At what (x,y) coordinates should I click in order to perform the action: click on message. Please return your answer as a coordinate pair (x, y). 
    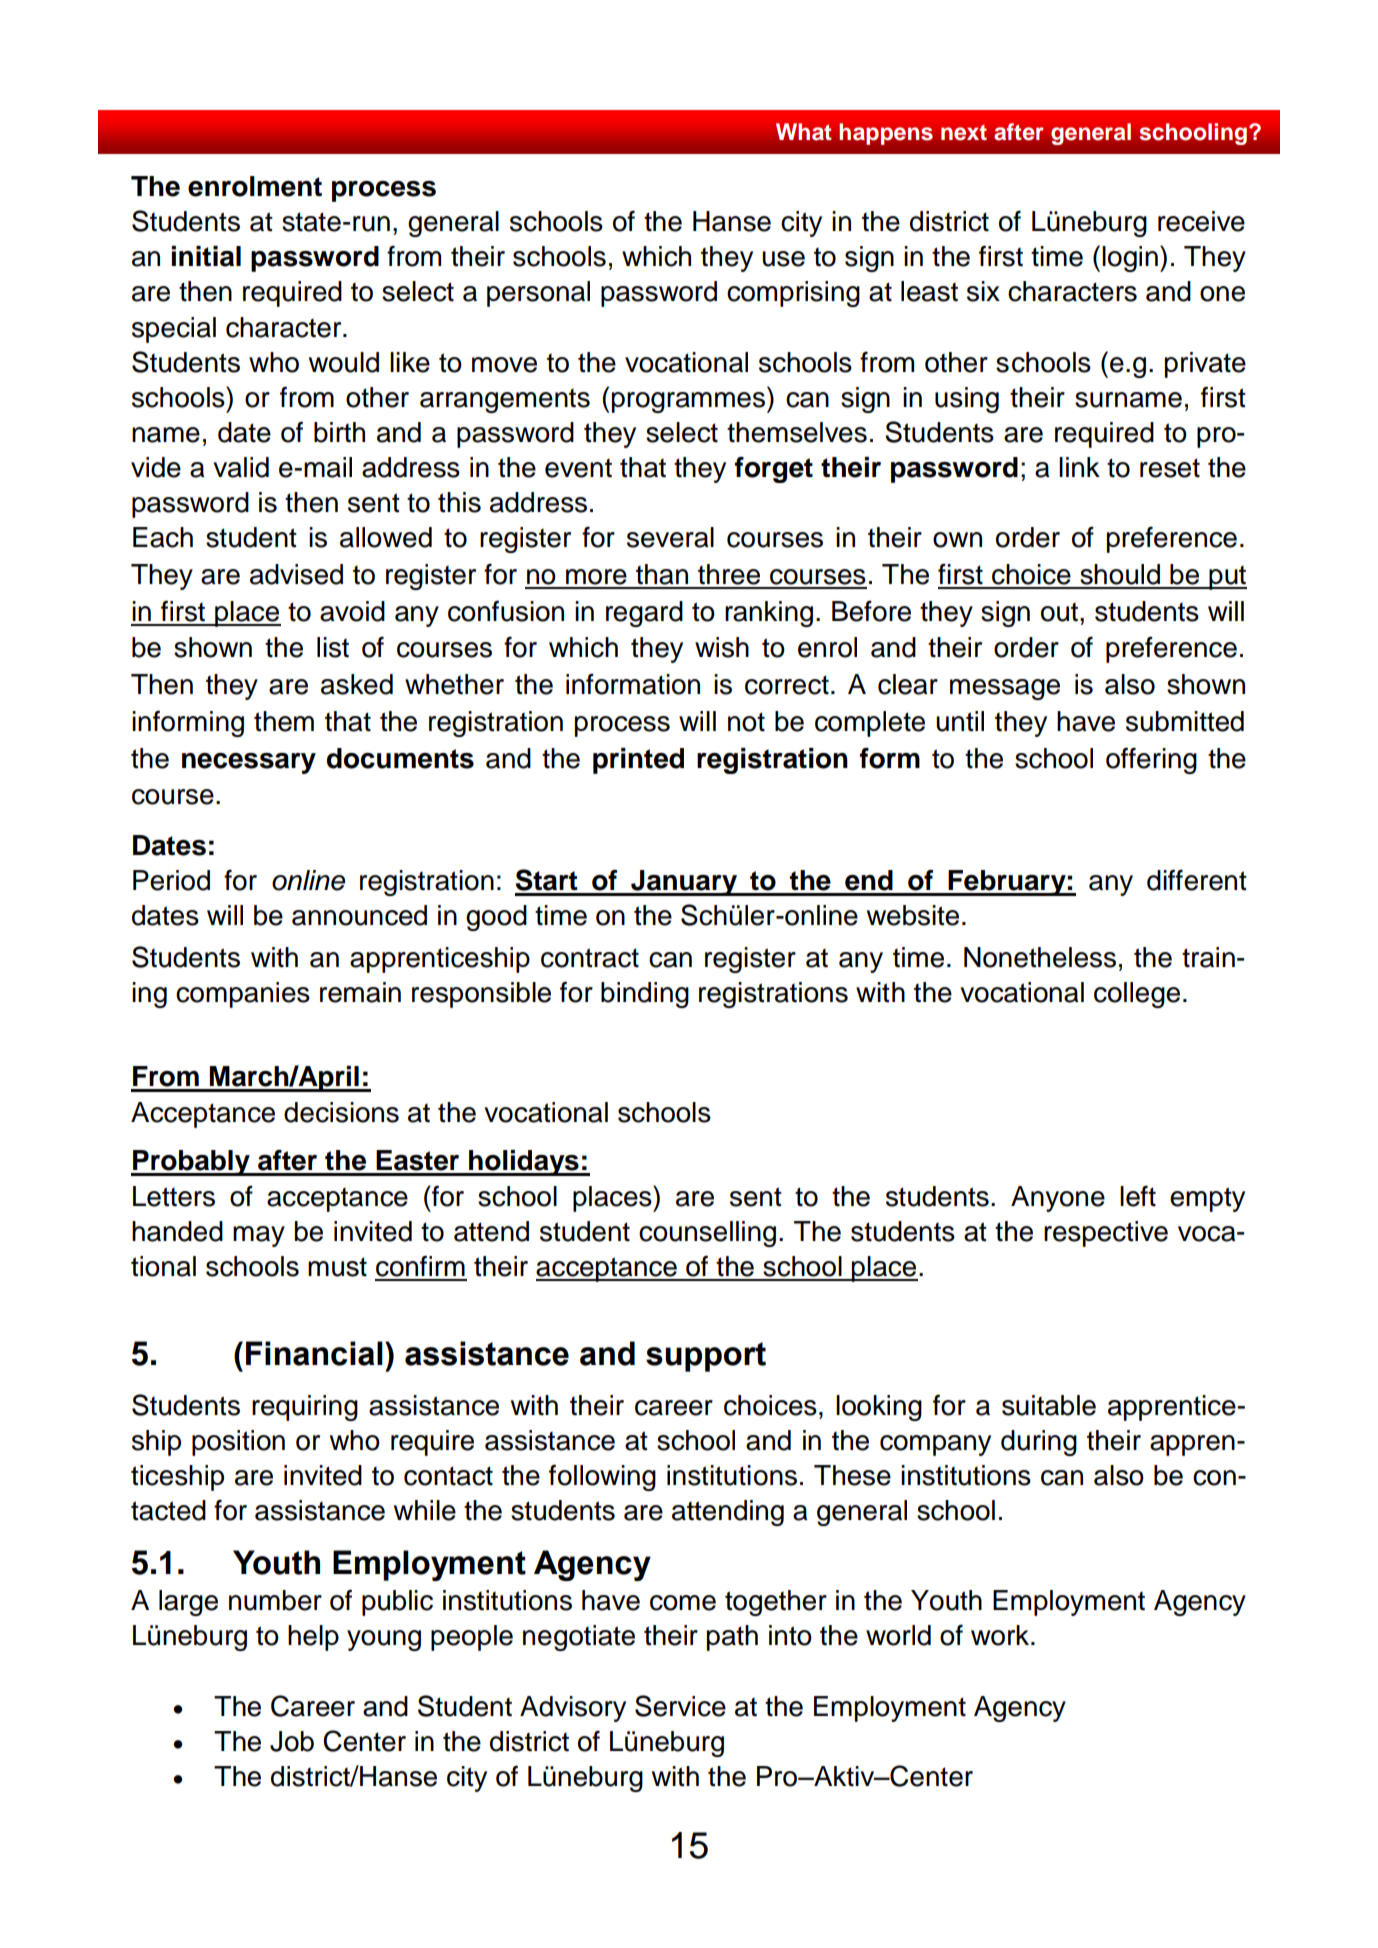
    Looking at the image, I should click on (1005, 689).
